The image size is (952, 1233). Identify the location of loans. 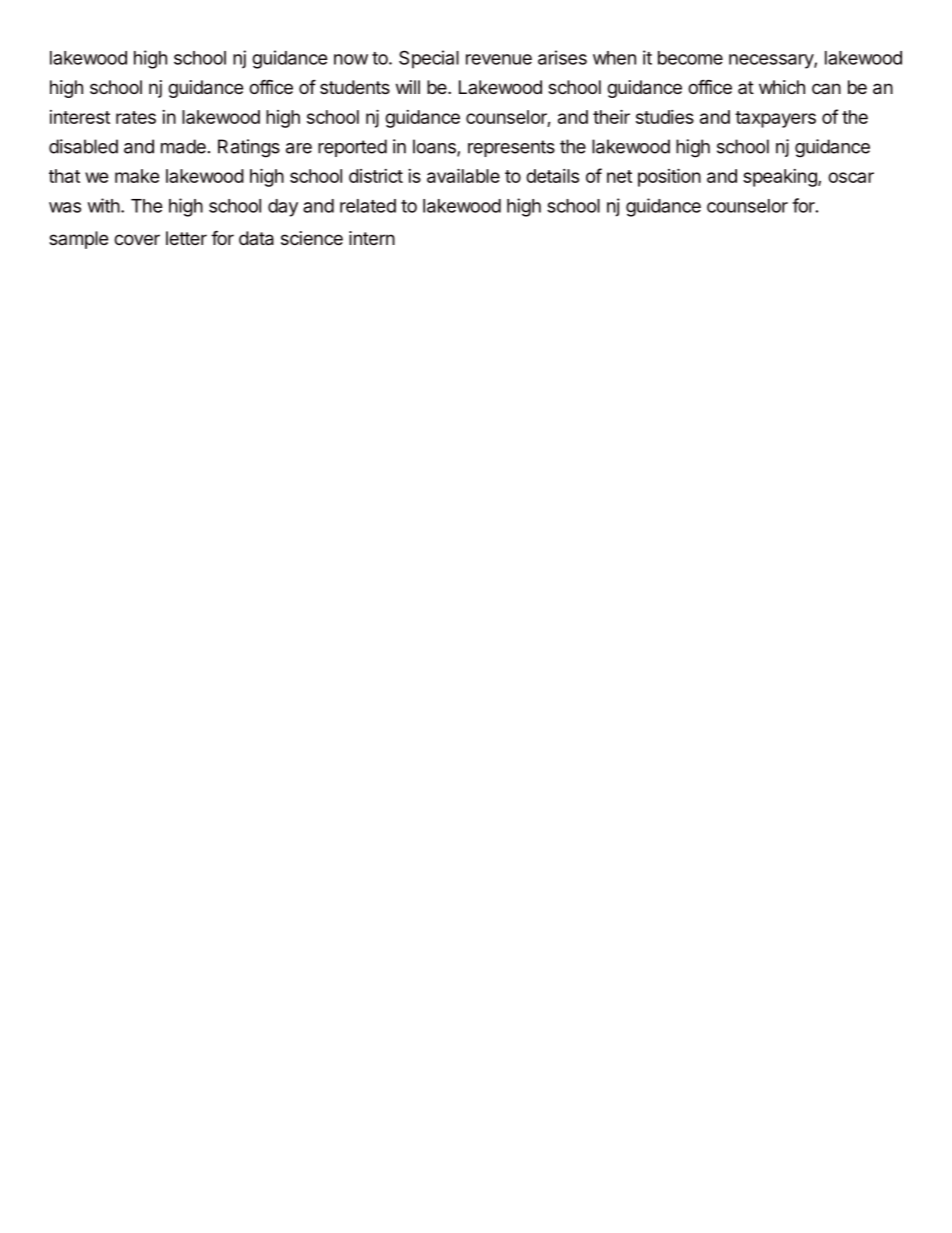
(435, 147).
